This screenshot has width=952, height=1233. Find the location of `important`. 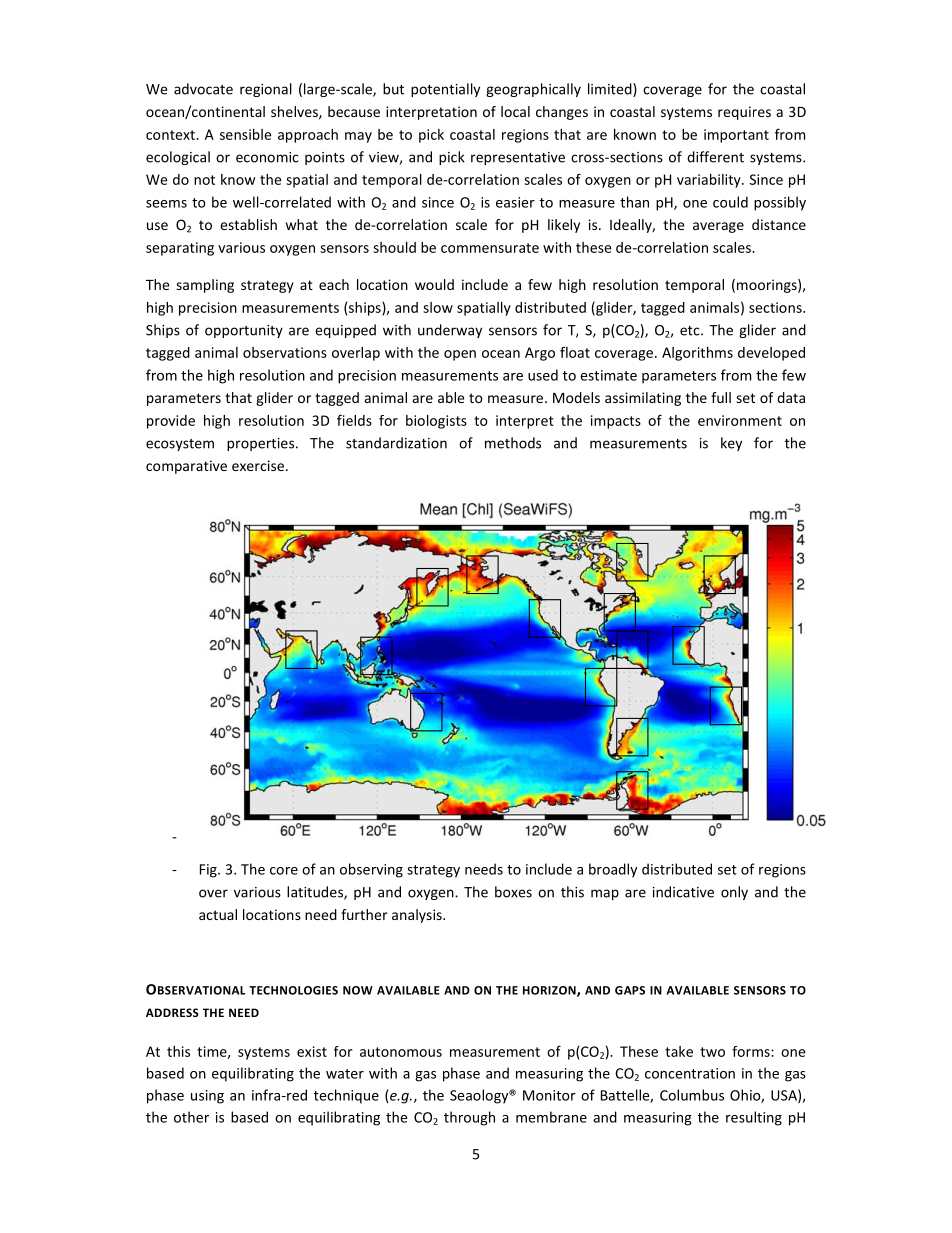

important is located at coordinates (736, 136).
